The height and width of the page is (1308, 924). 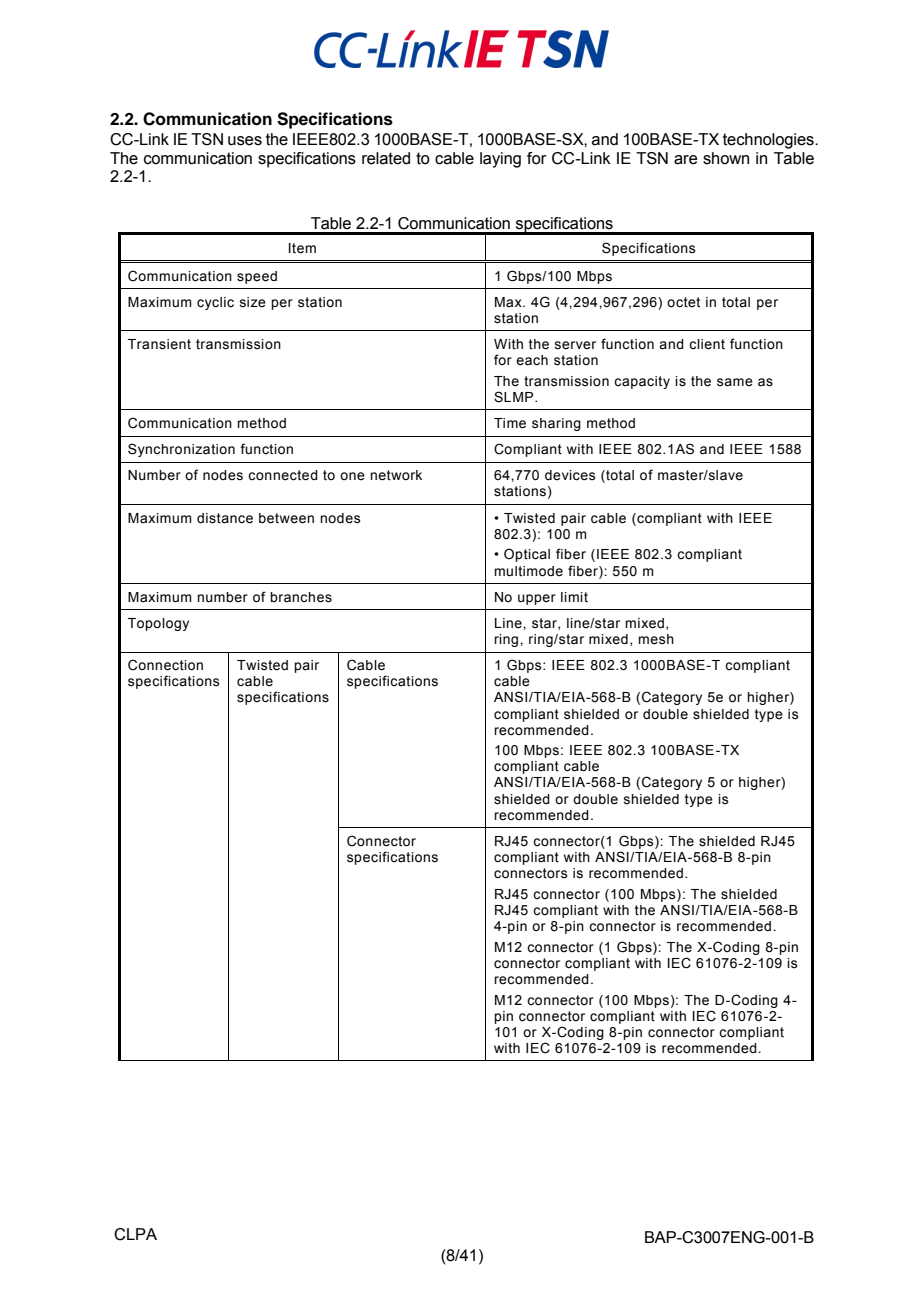 I want to click on are, so click(x=685, y=160).
